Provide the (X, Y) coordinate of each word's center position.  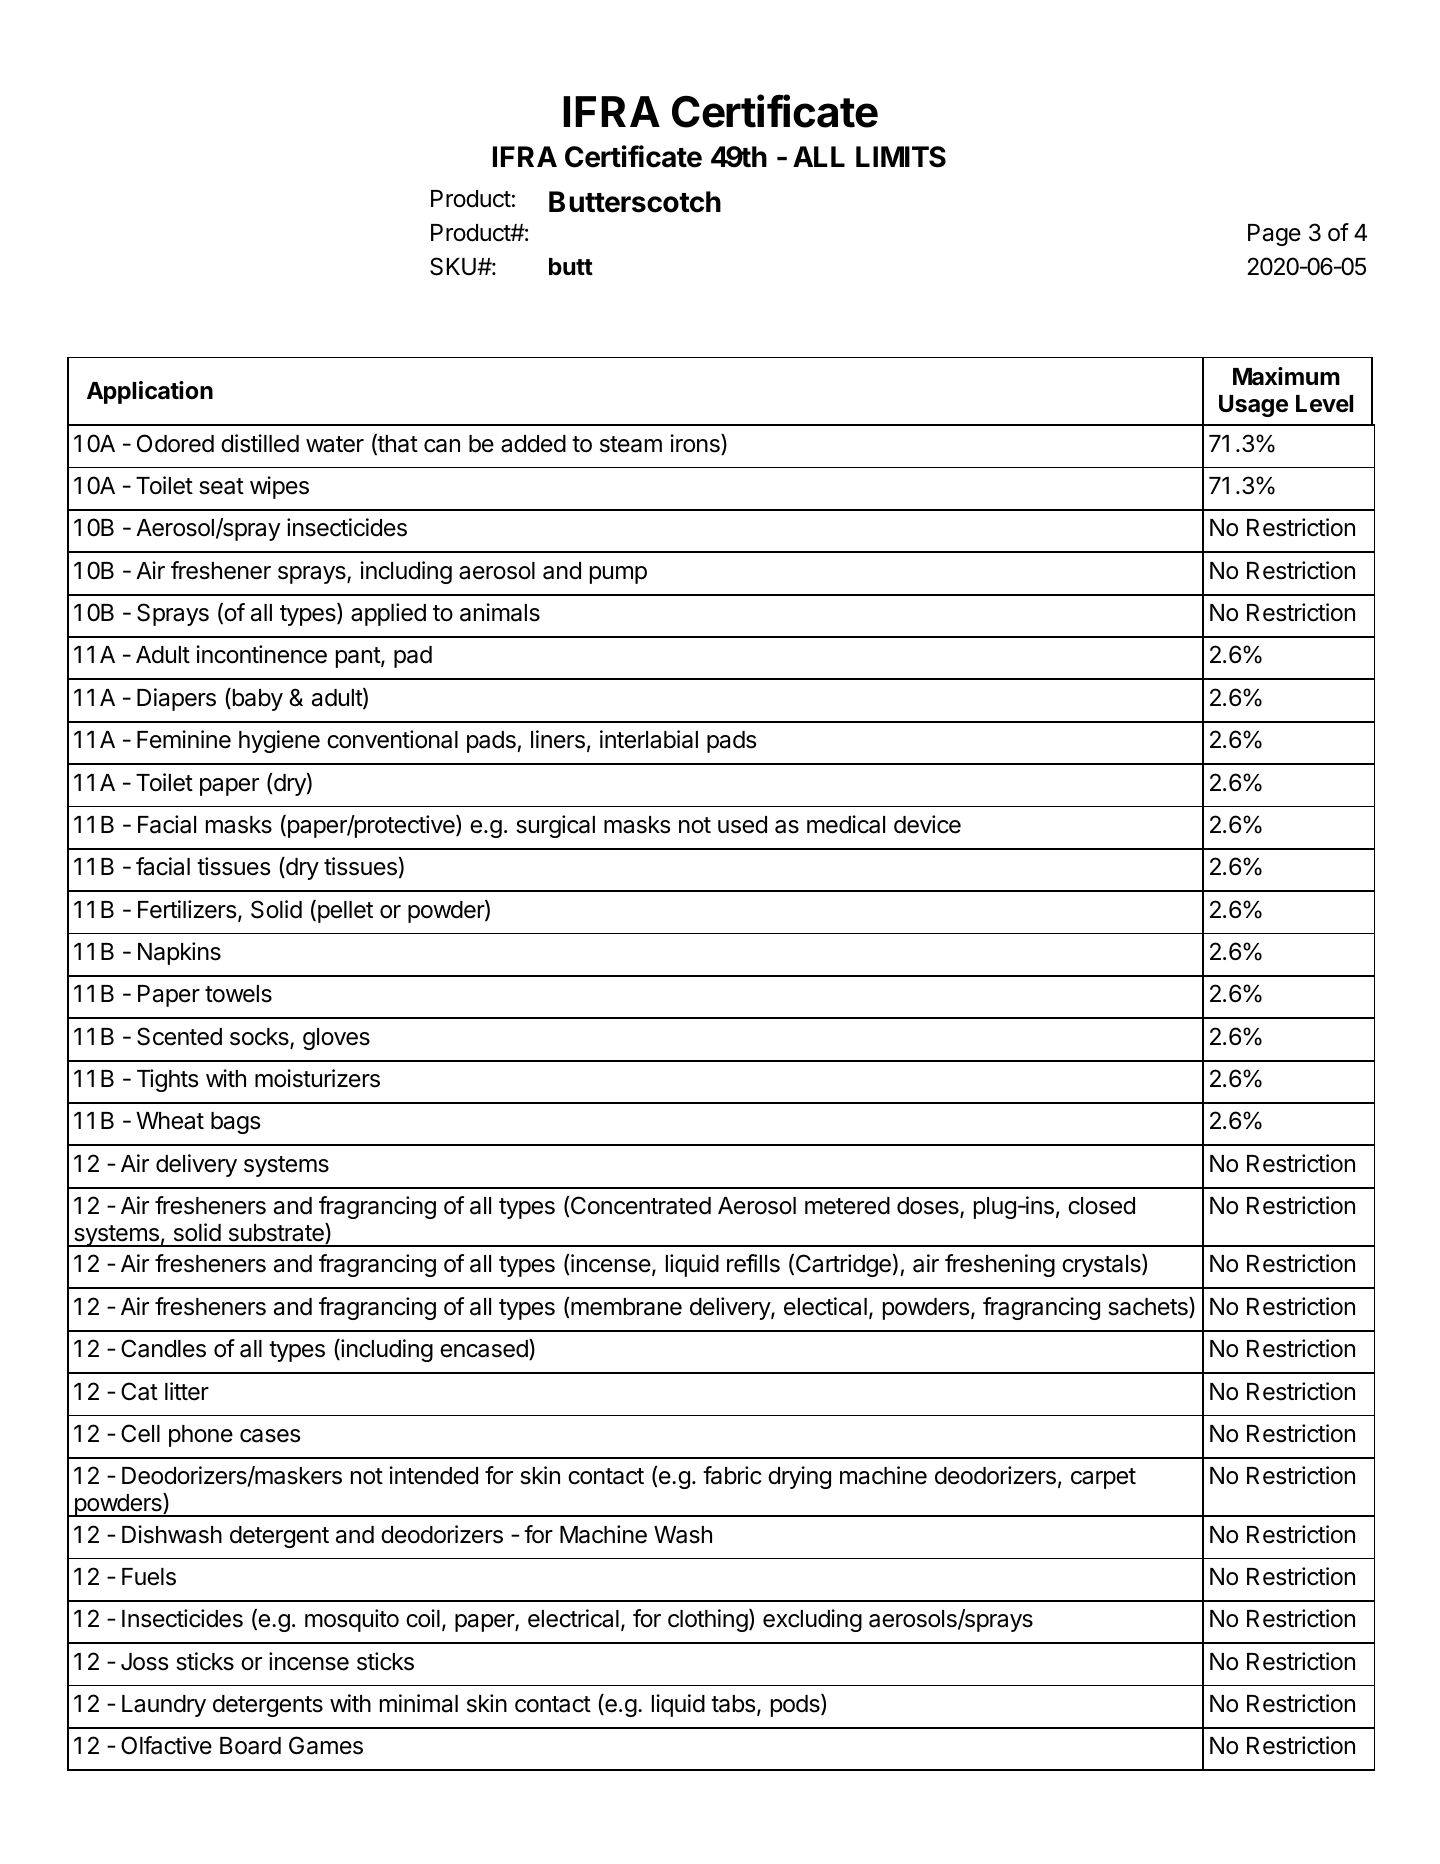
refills (753, 1263)
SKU (454, 266)
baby (256, 699)
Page (1274, 235)
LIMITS (901, 157)
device (927, 824)
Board (250, 1746)
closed (1101, 1206)
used (742, 825)
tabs (734, 1705)
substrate (277, 1233)
